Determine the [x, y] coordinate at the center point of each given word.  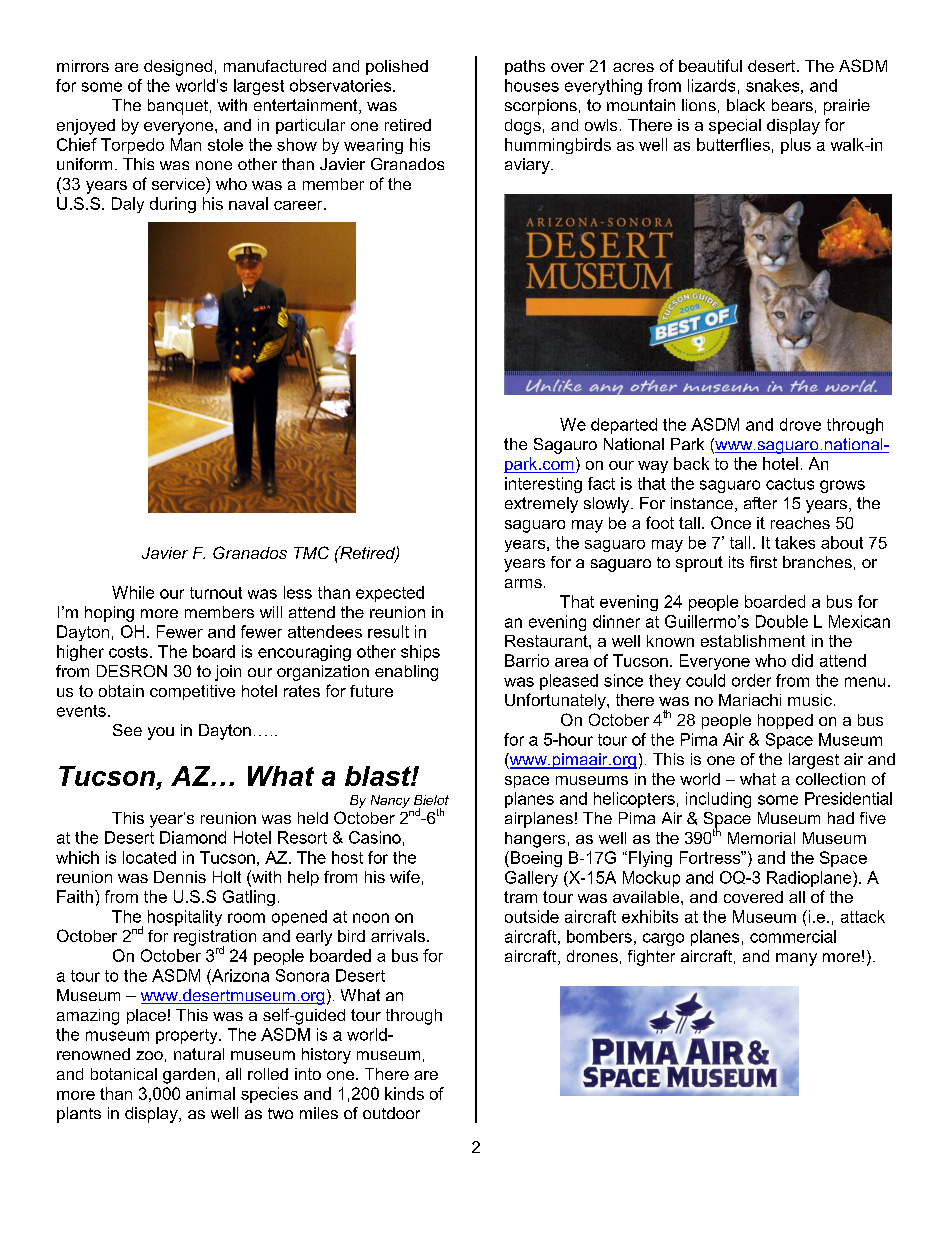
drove [800, 424]
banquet [179, 107]
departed [624, 426]
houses [532, 85]
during [173, 205]
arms [523, 583]
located [149, 857]
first [763, 562]
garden [189, 1076]
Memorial [761, 838]
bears [792, 105]
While [133, 592]
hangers [535, 840]
